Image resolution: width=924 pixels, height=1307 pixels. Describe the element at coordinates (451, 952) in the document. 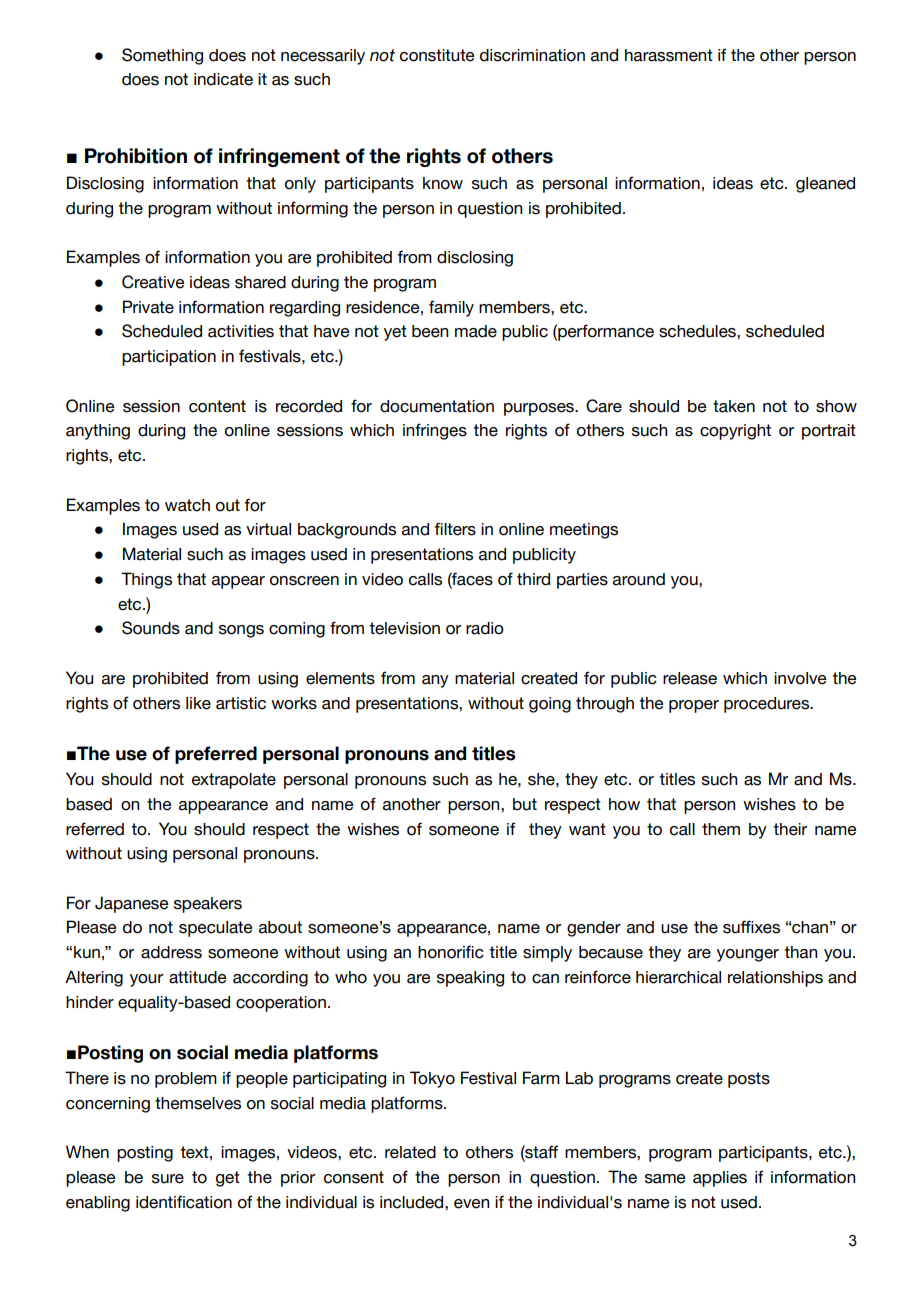

I see `honorific` at that location.
